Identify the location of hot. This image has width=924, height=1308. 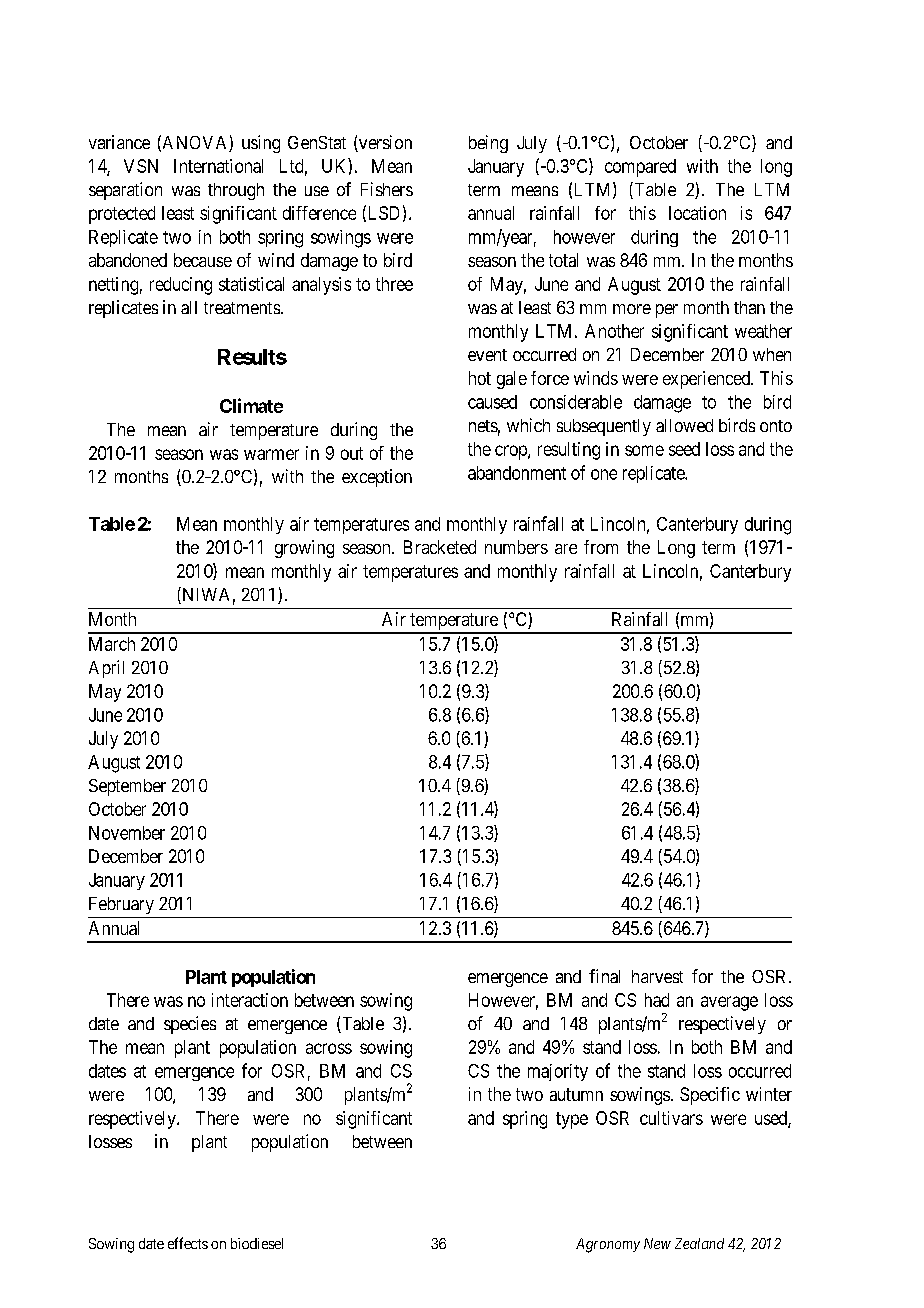
(480, 378).
